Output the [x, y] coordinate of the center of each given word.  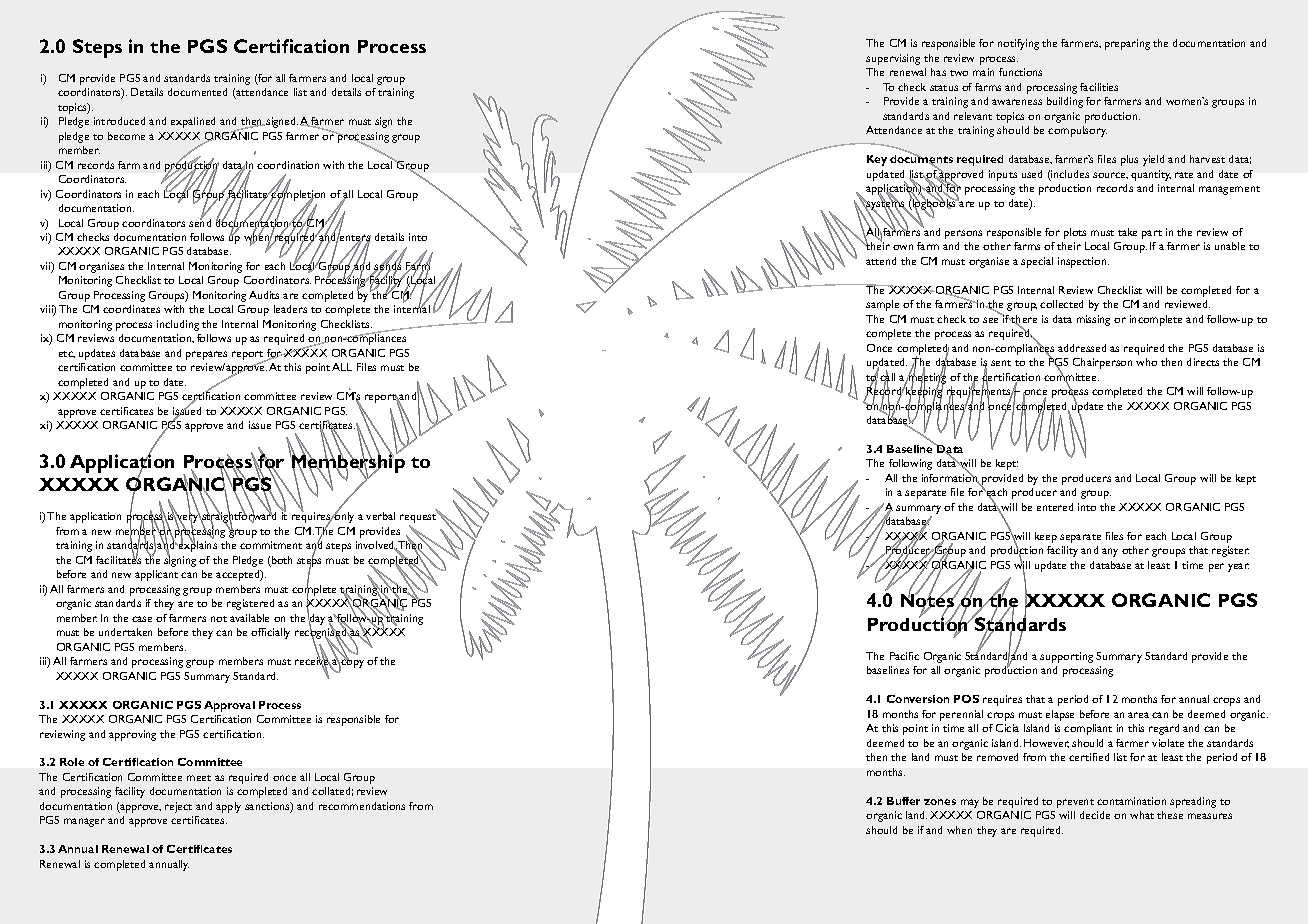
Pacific [904, 656]
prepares [206, 355]
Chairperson [1102, 363]
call [887, 377]
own [903, 247]
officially [270, 633]
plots [1075, 233]
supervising [893, 59]
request [419, 519]
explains [197, 545]
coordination [288, 165]
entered [1055, 507]
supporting [1066, 657]
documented [197, 92]
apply [228, 807]
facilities [1099, 87]
